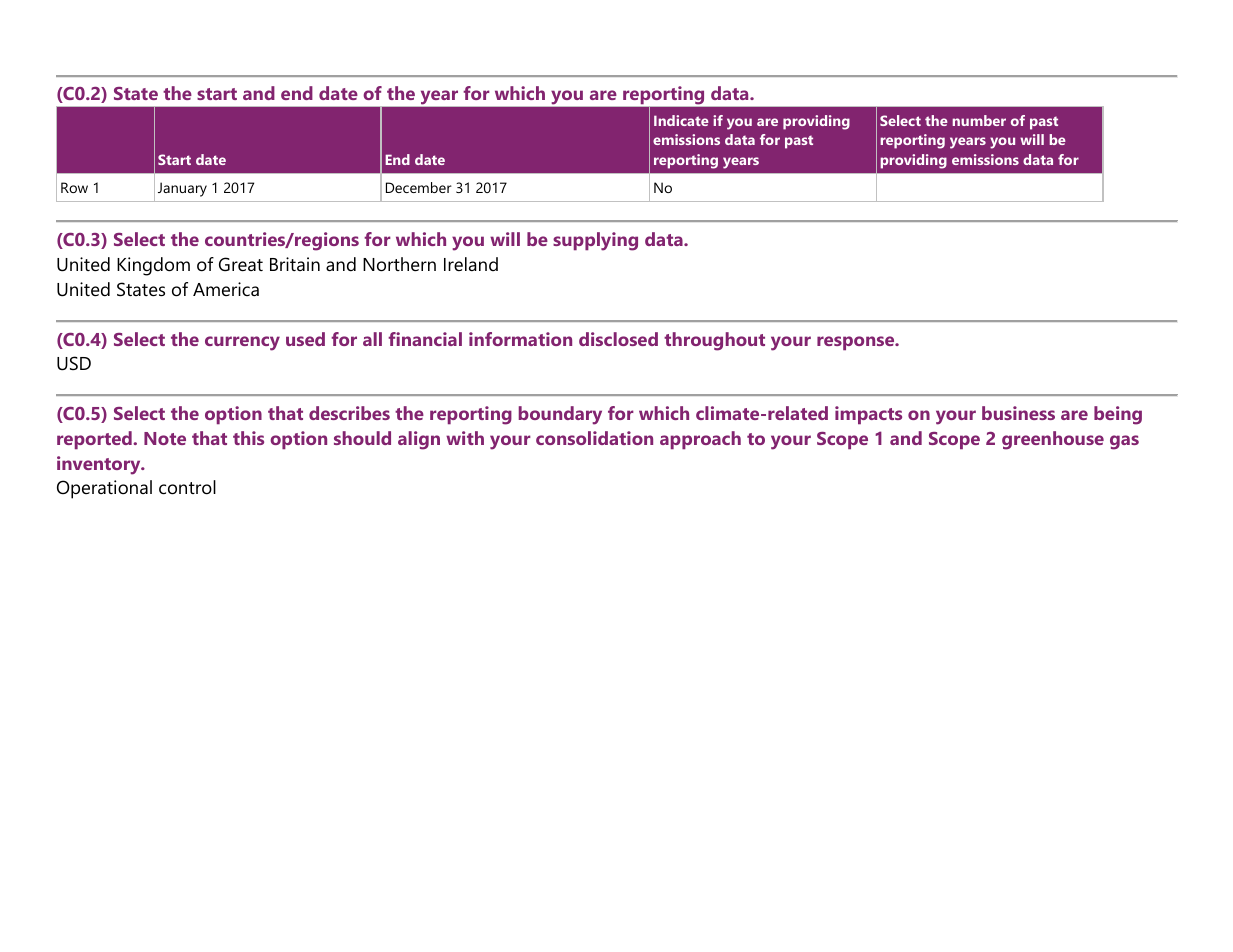  What do you see at coordinates (226, 289) in the screenshot?
I see `America` at bounding box center [226, 289].
